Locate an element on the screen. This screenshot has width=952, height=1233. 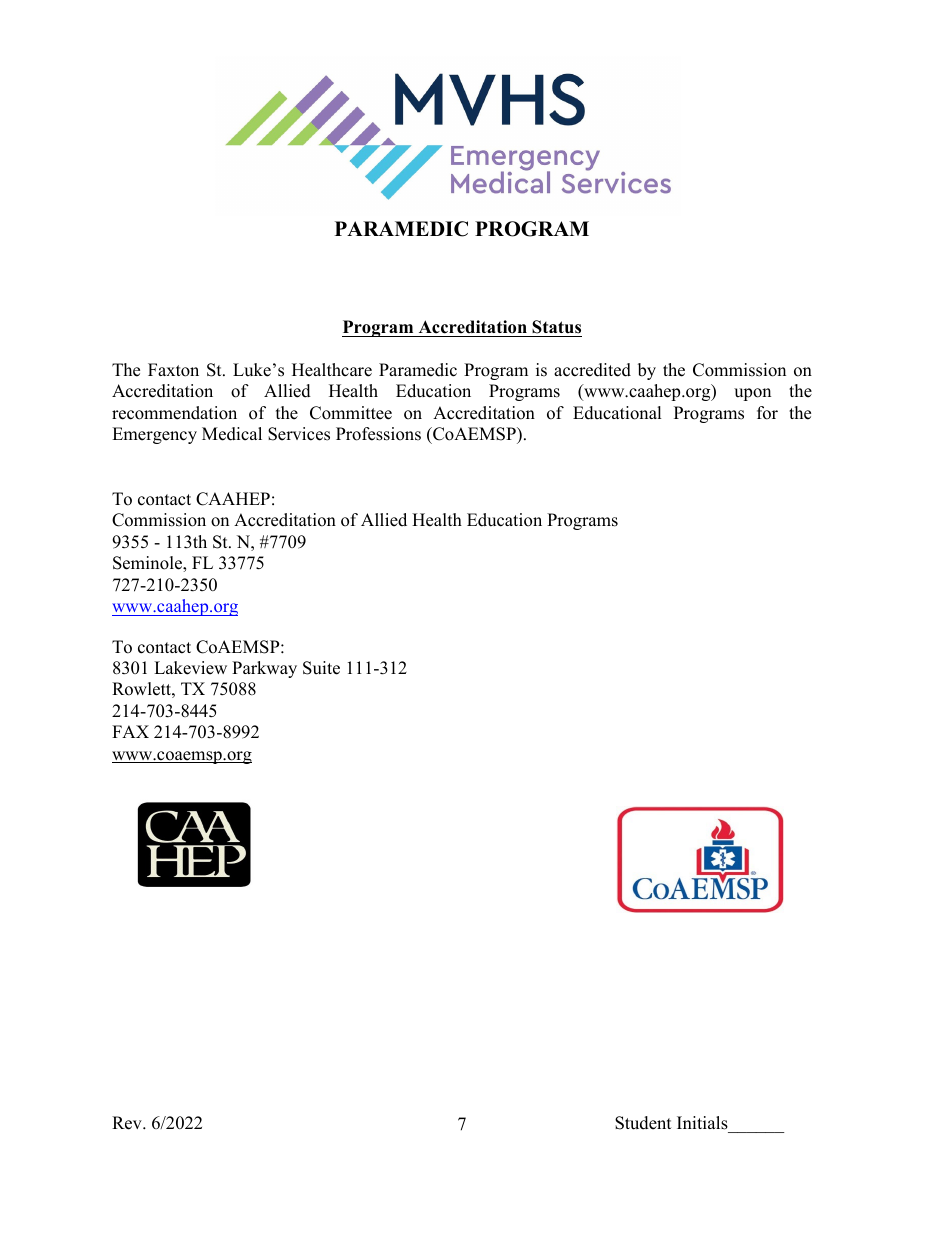
upon is located at coordinates (752, 394).
